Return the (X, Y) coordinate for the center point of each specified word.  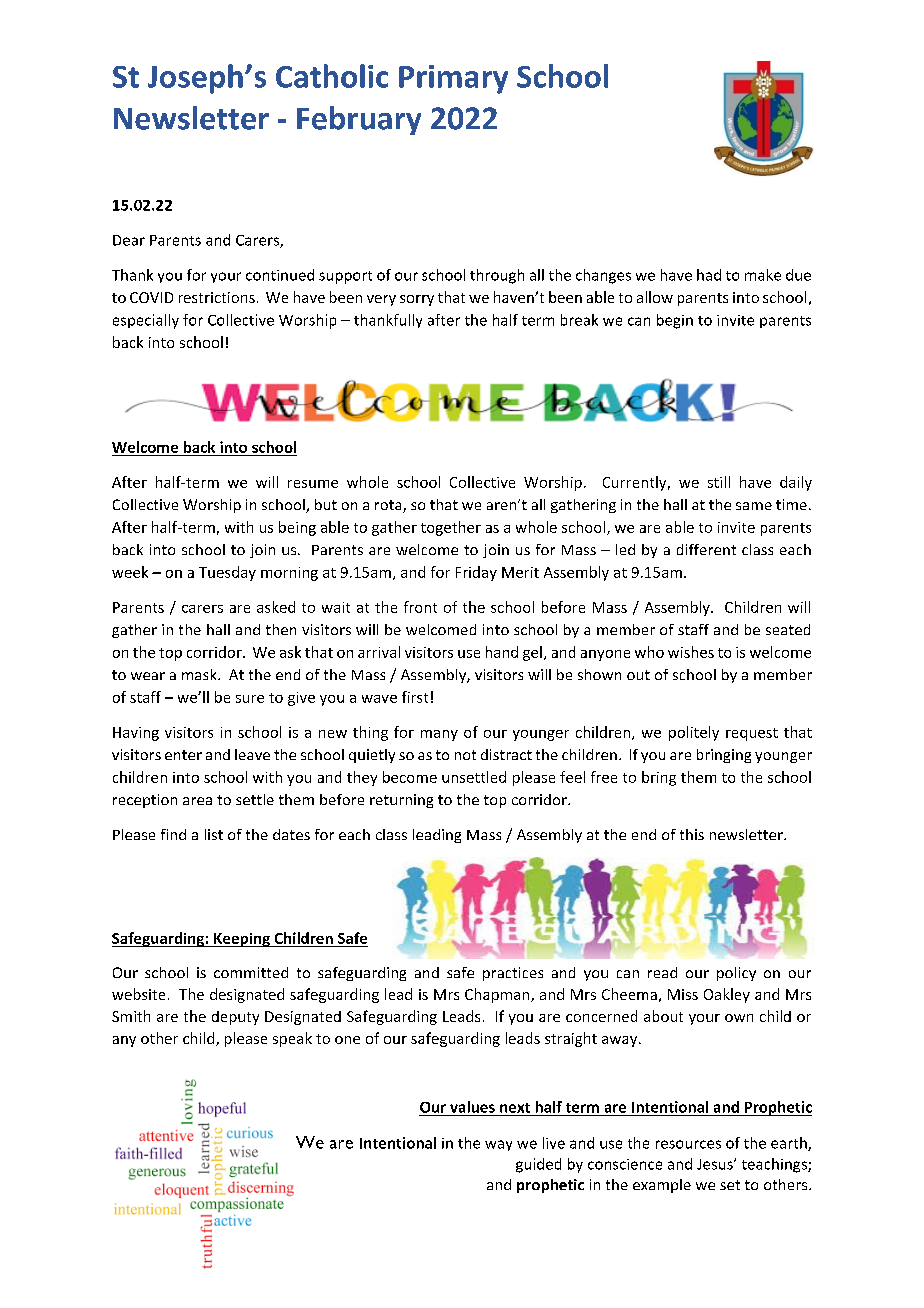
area (197, 801)
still (719, 482)
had (709, 275)
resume (313, 484)
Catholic (332, 76)
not (465, 755)
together (451, 528)
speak (292, 1039)
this (692, 834)
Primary (453, 79)
